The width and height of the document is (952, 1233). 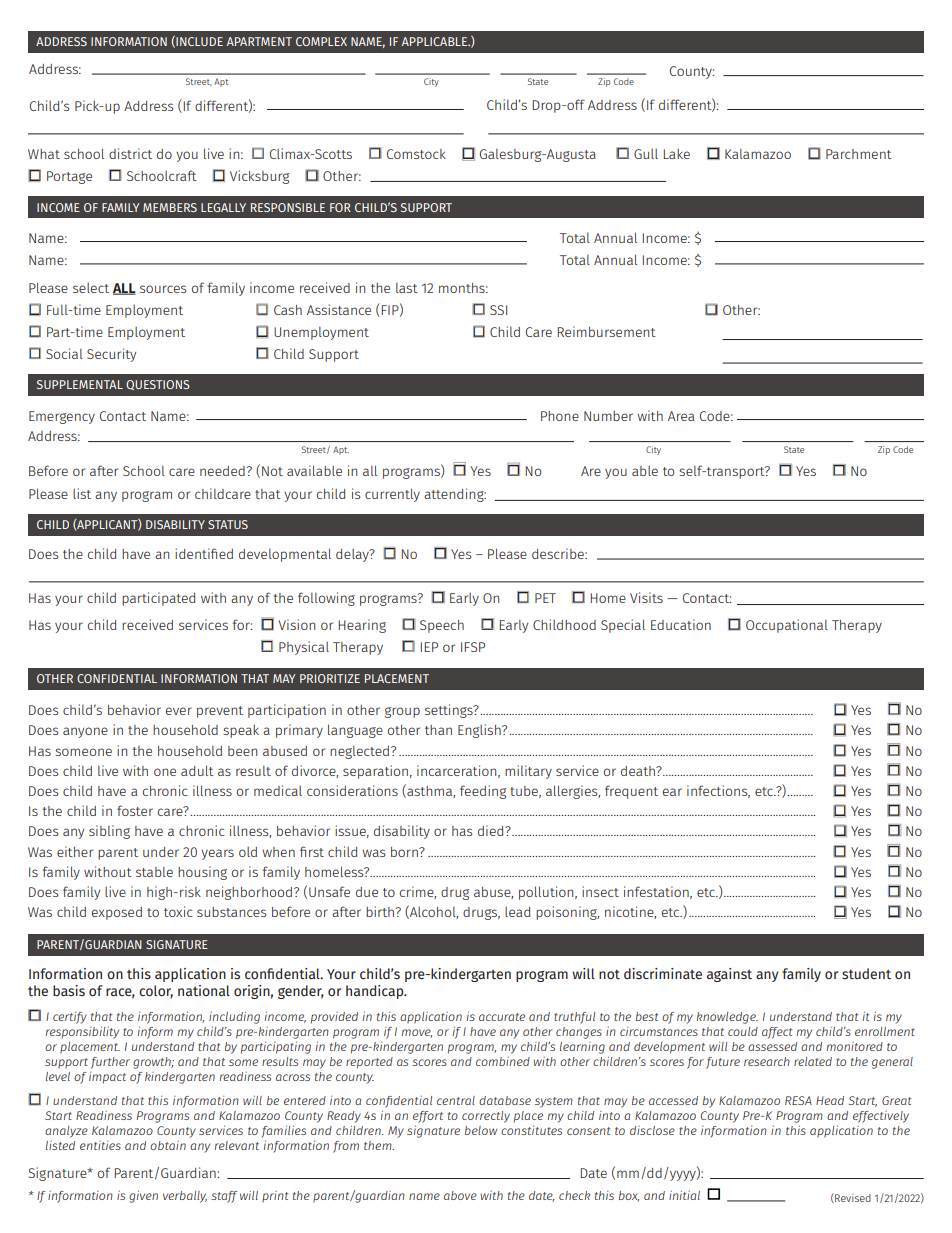 What do you see at coordinates (416, 154) in the document?
I see `Comstock` at bounding box center [416, 154].
